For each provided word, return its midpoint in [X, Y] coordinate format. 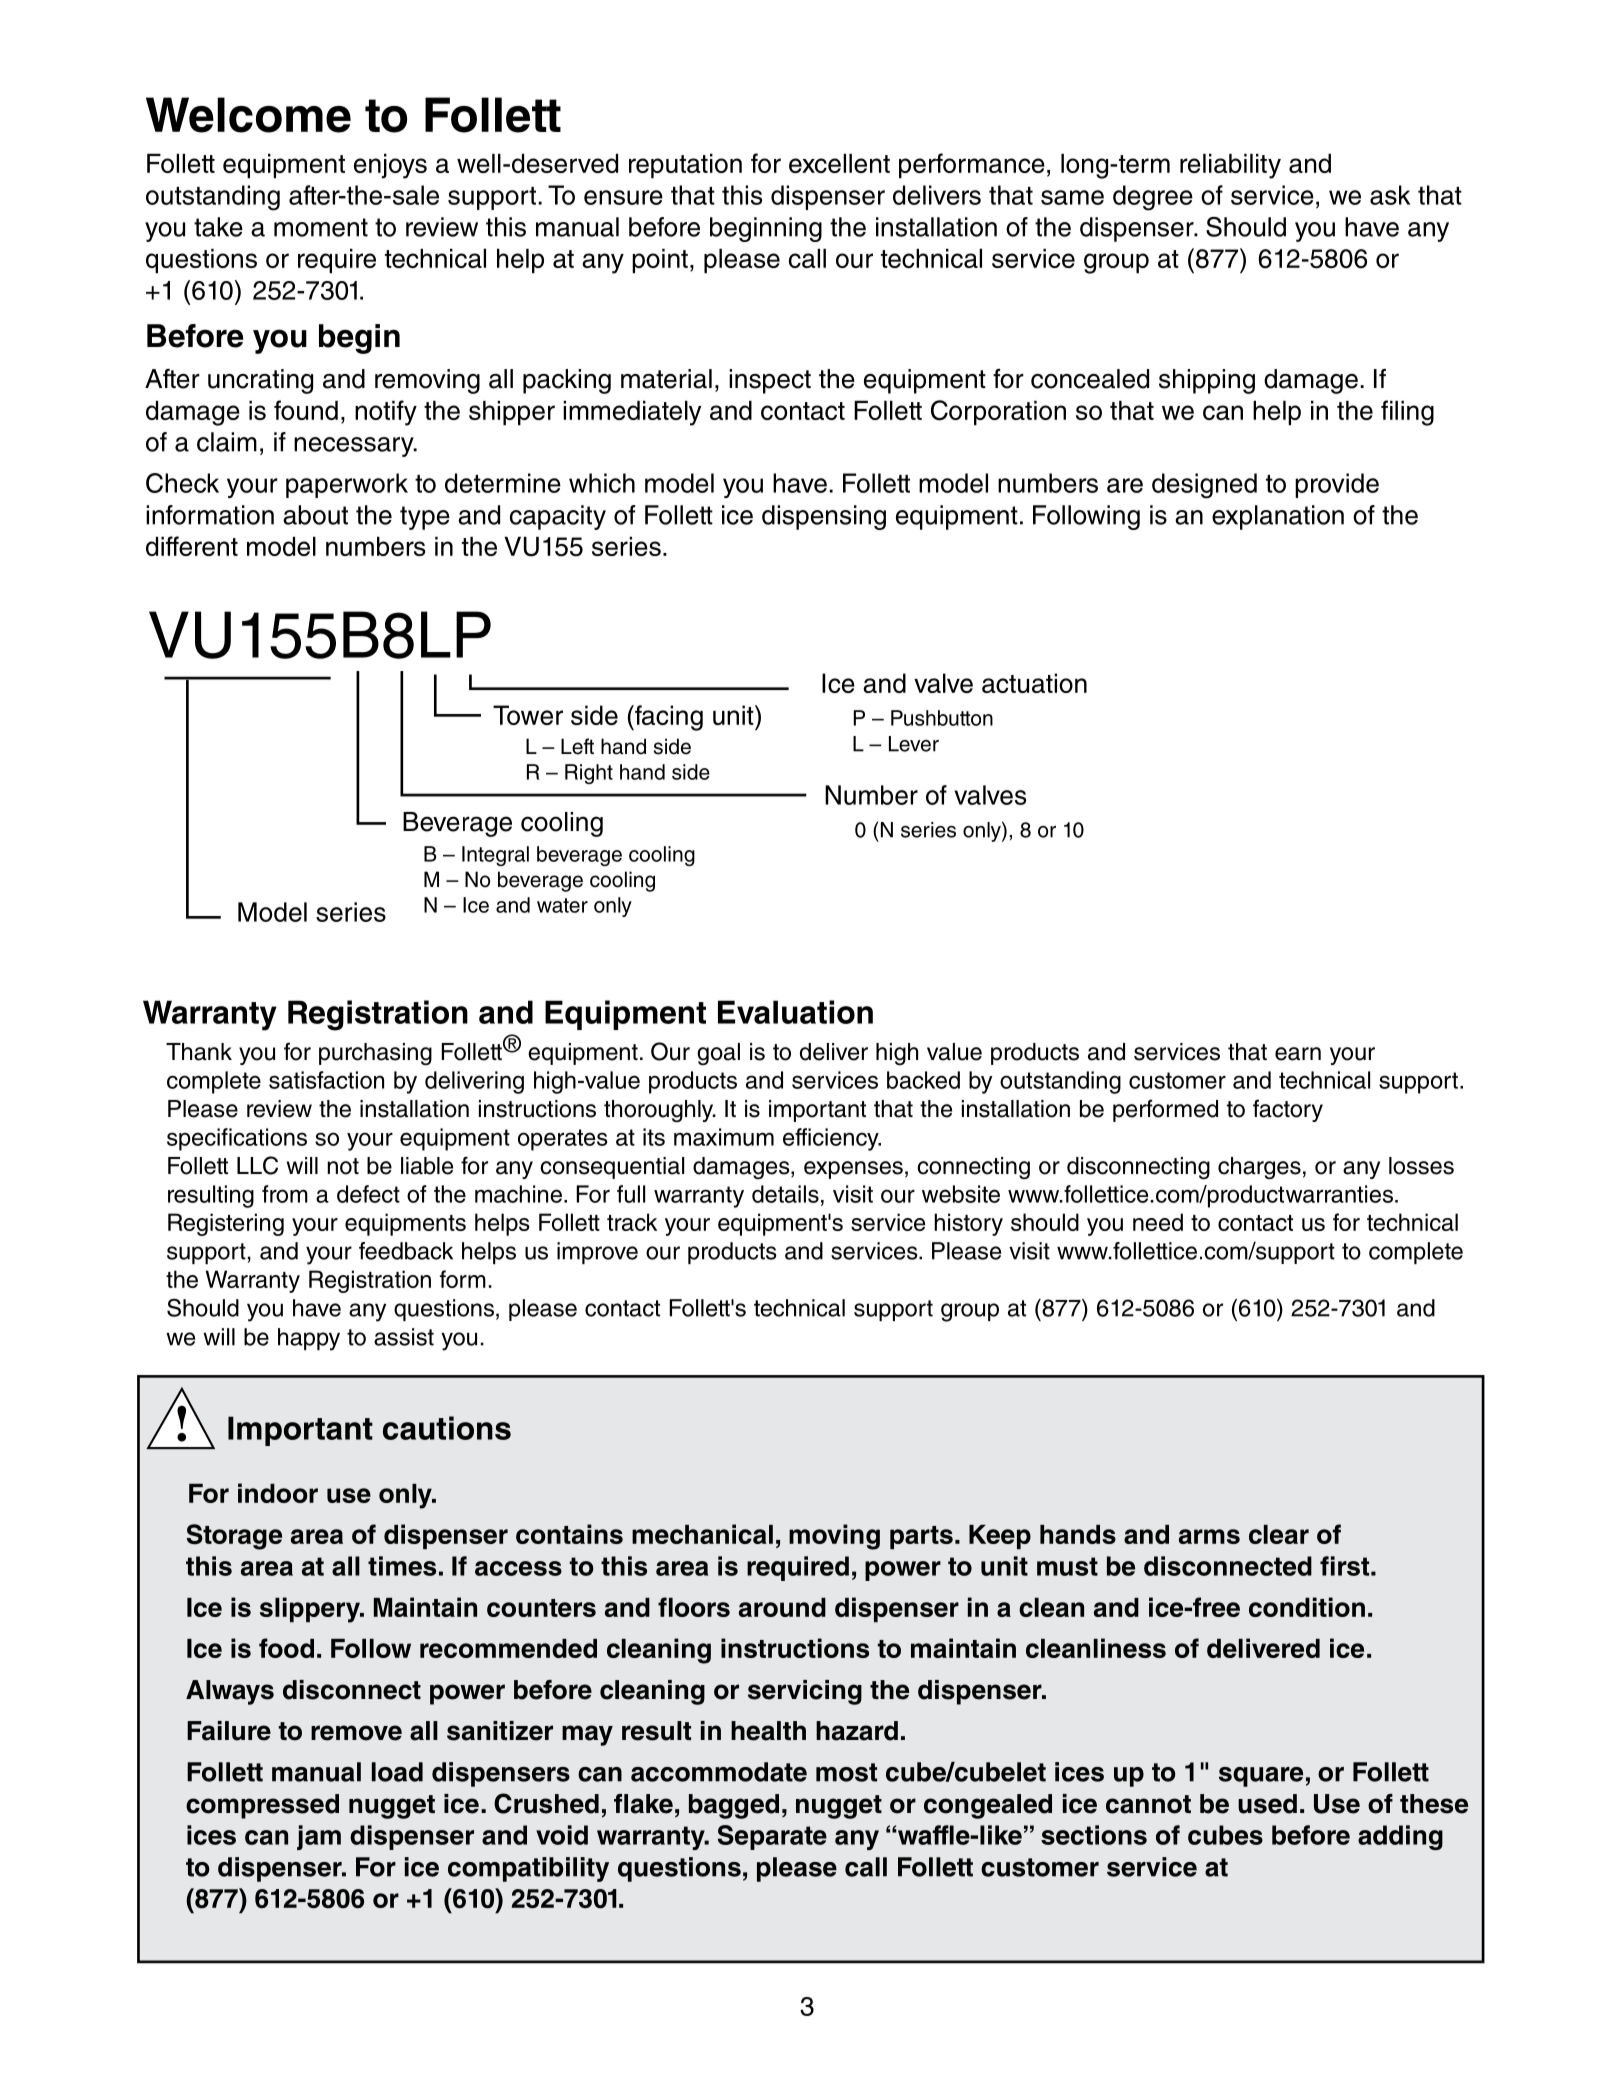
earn [1298, 1054]
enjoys [390, 166]
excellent [839, 163]
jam [319, 1837]
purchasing [375, 1054]
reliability [1230, 166]
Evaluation [795, 1012]
